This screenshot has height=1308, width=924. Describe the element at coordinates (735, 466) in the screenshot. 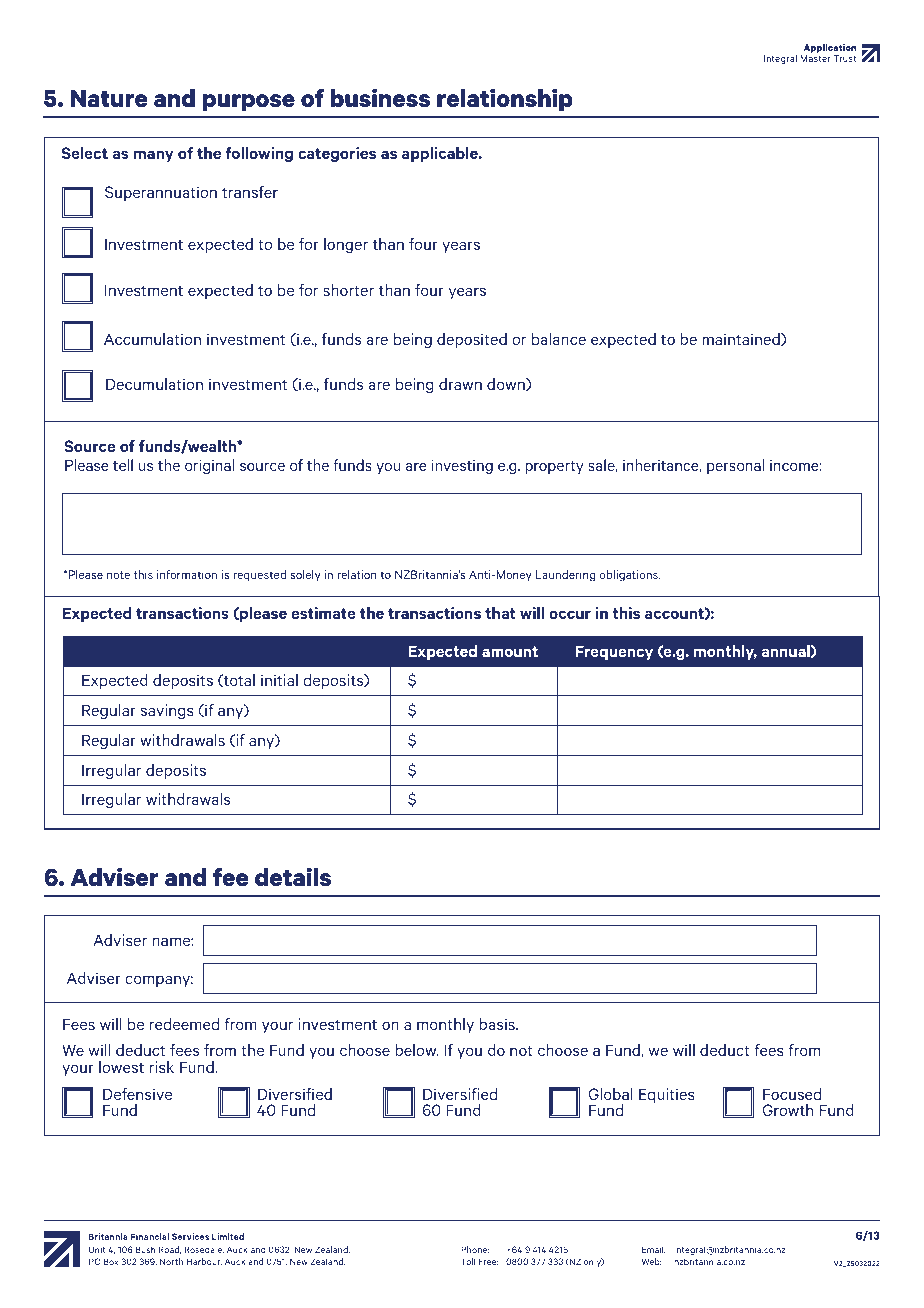

I see `personal` at that location.
